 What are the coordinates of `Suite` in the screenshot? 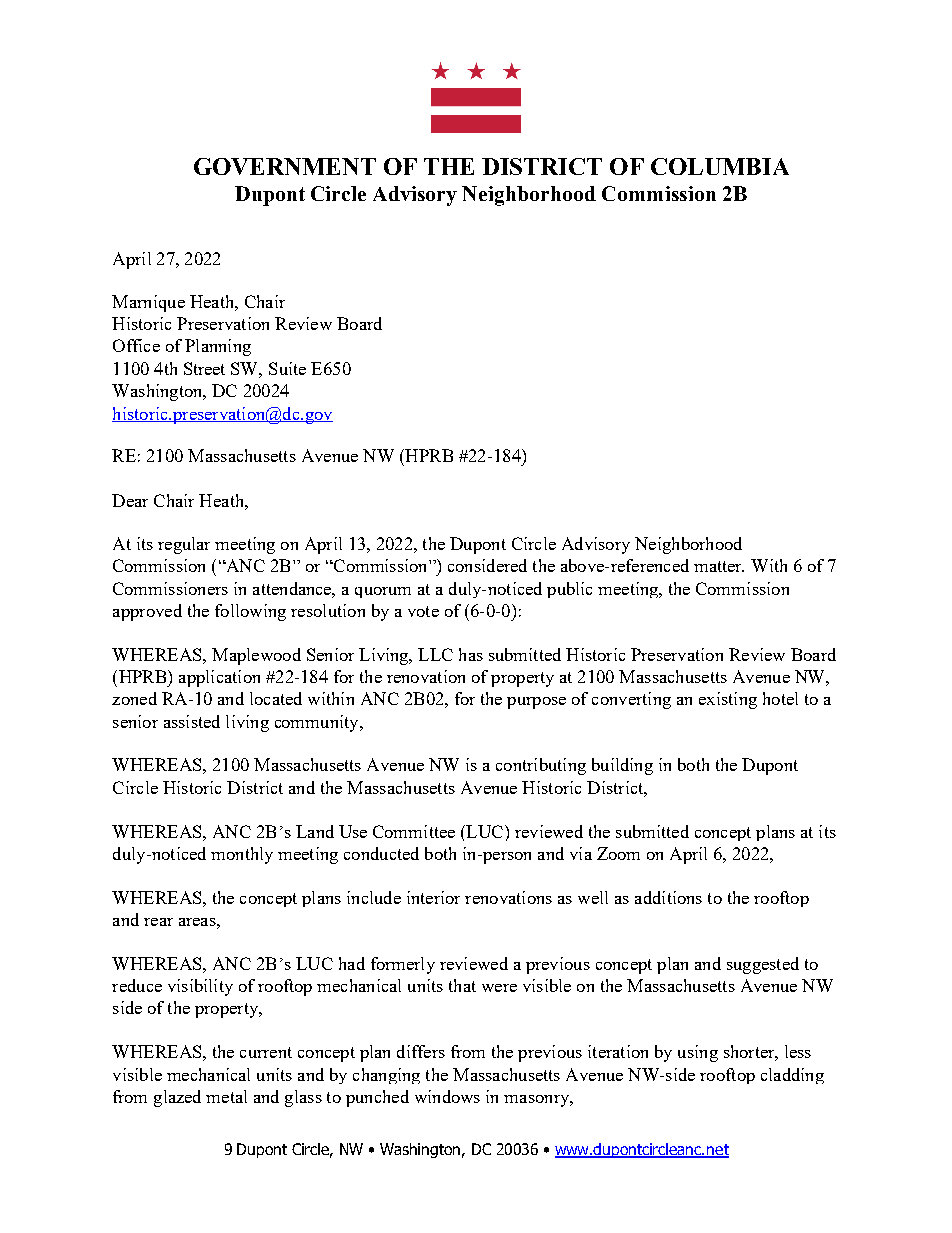 It's located at (287, 368).
